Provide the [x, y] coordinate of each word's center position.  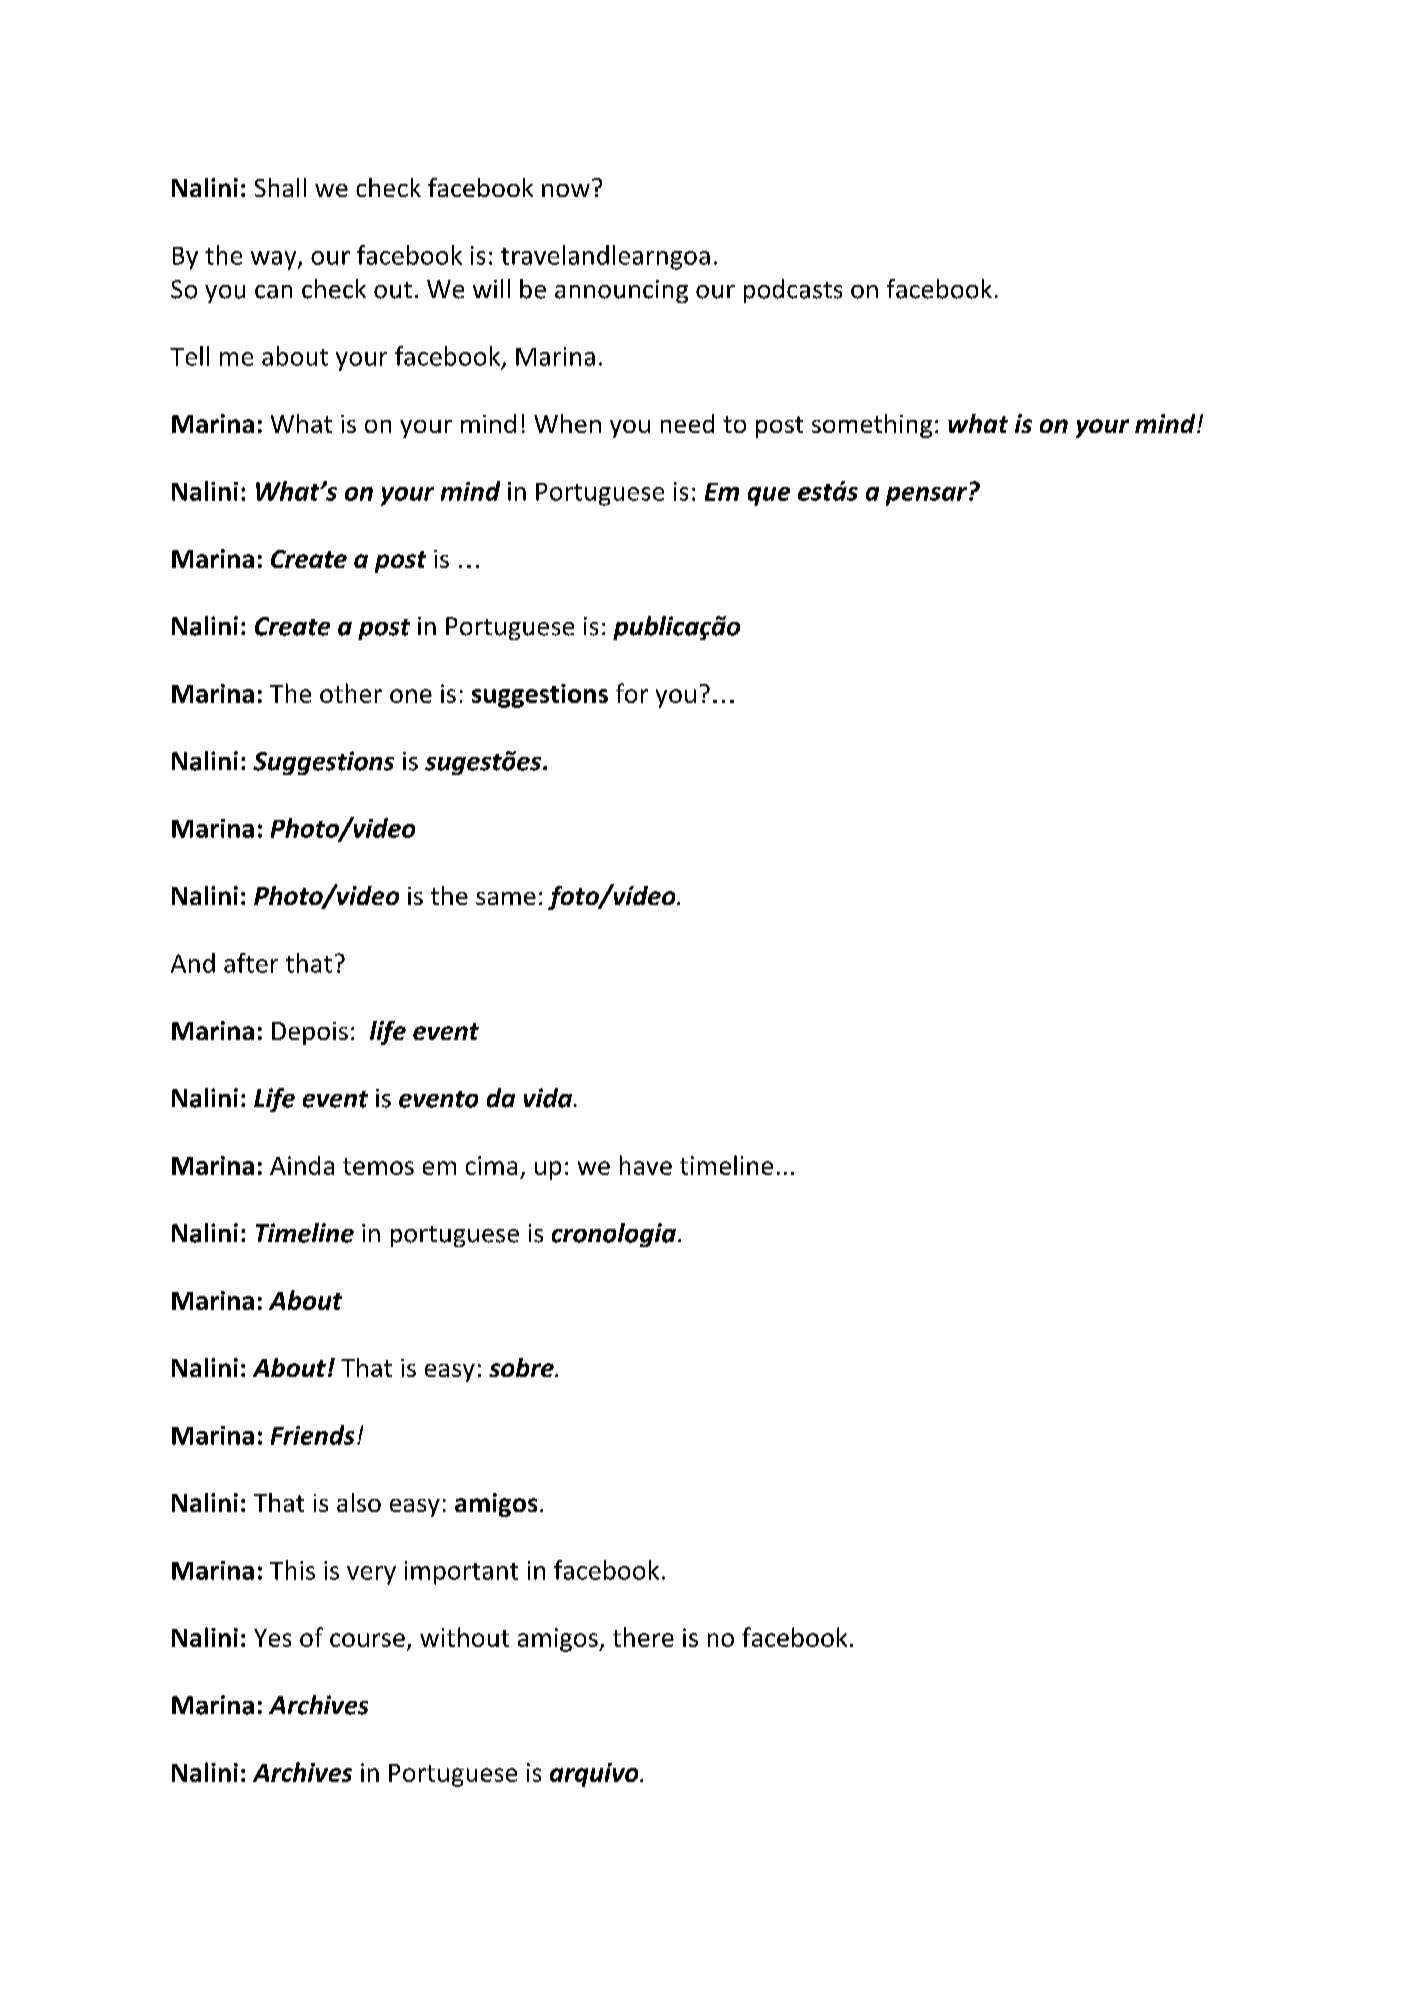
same [506, 898]
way [275, 260]
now [566, 190]
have [646, 1165]
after [251, 963]
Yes [272, 1638]
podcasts [793, 291]
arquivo [595, 1775]
